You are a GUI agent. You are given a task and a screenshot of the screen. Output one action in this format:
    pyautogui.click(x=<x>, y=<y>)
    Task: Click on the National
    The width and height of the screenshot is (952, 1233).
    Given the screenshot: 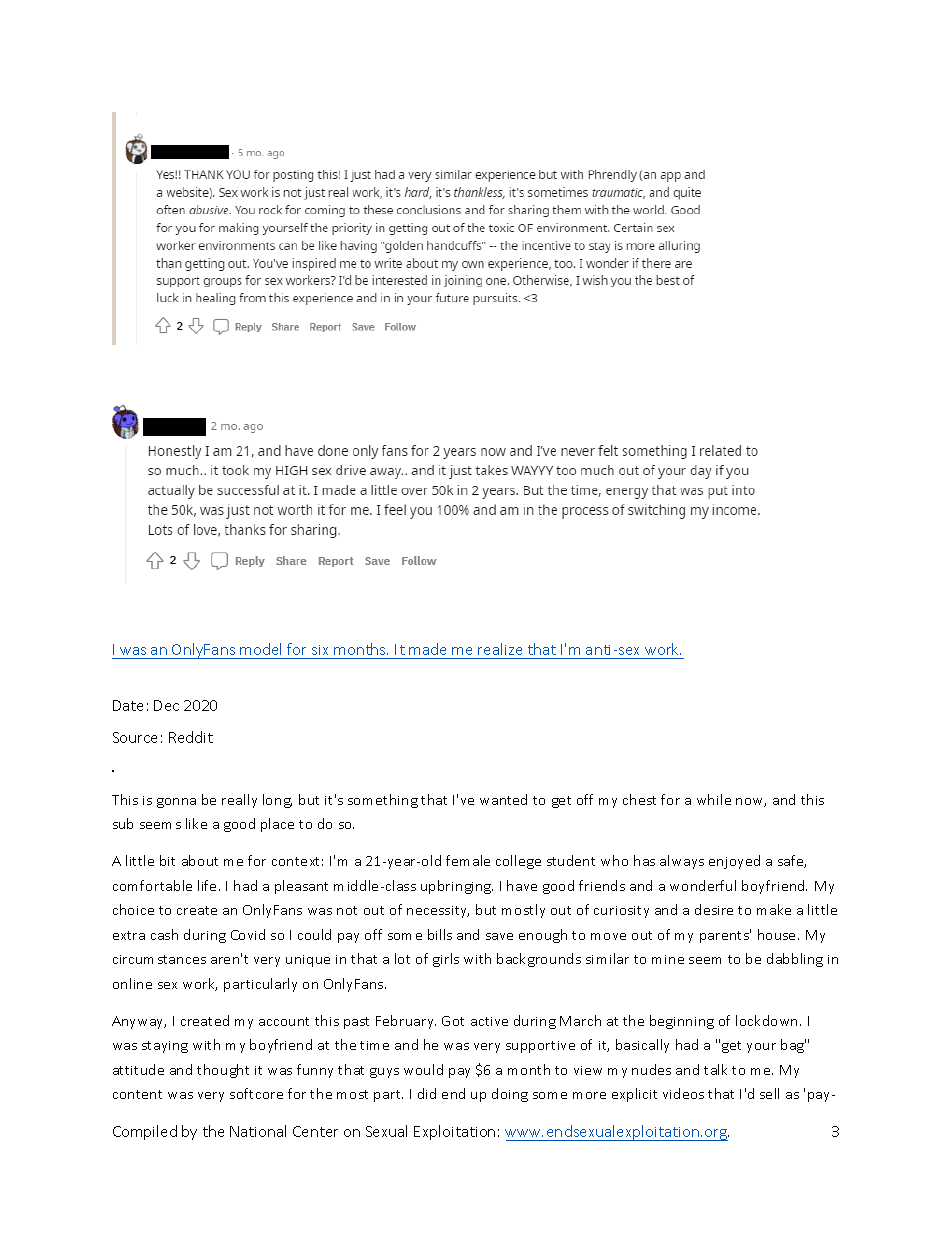 What is the action you would take?
    pyautogui.click(x=258, y=1131)
